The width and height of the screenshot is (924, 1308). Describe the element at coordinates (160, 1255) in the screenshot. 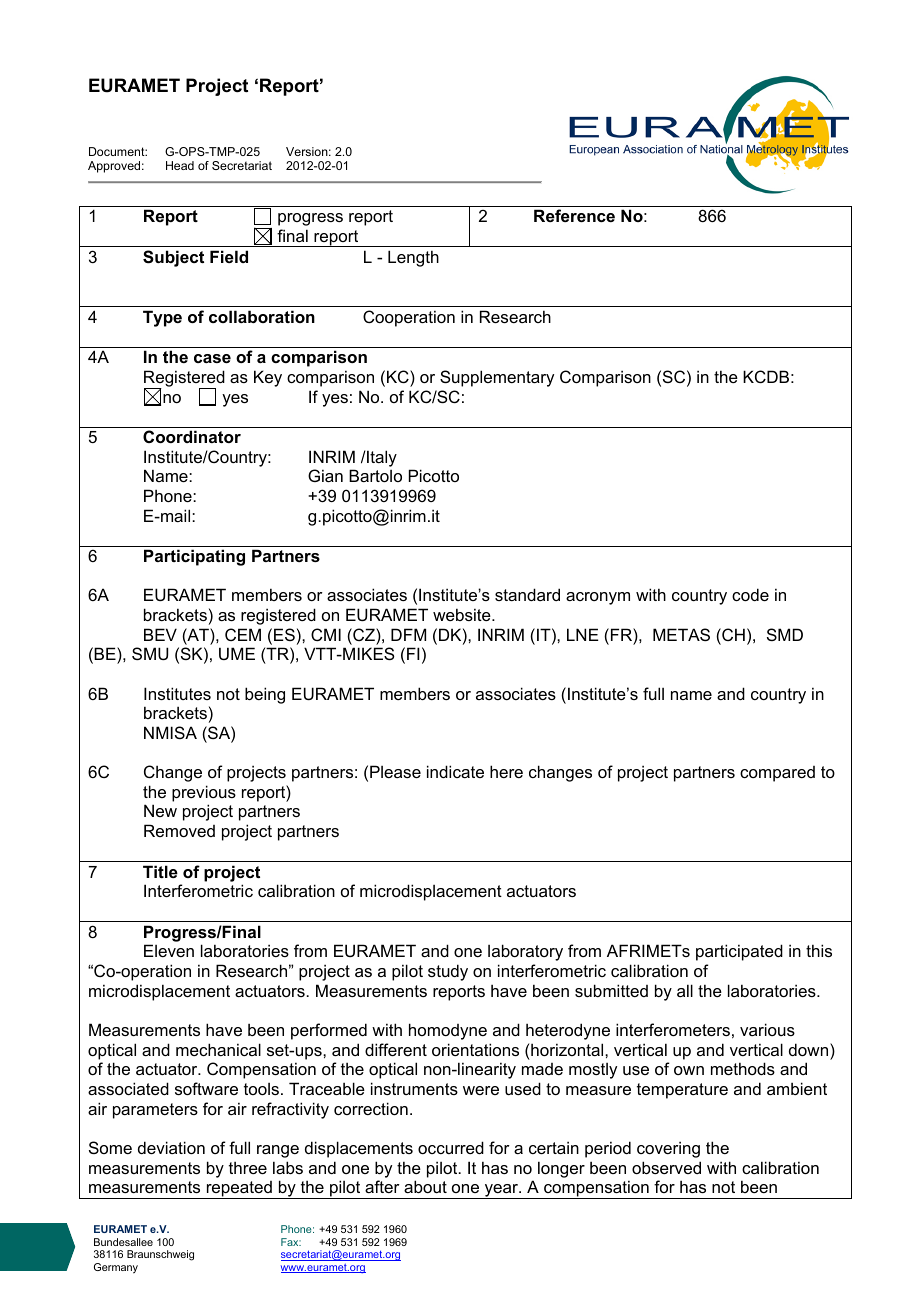

I see `Braunschweig` at that location.
